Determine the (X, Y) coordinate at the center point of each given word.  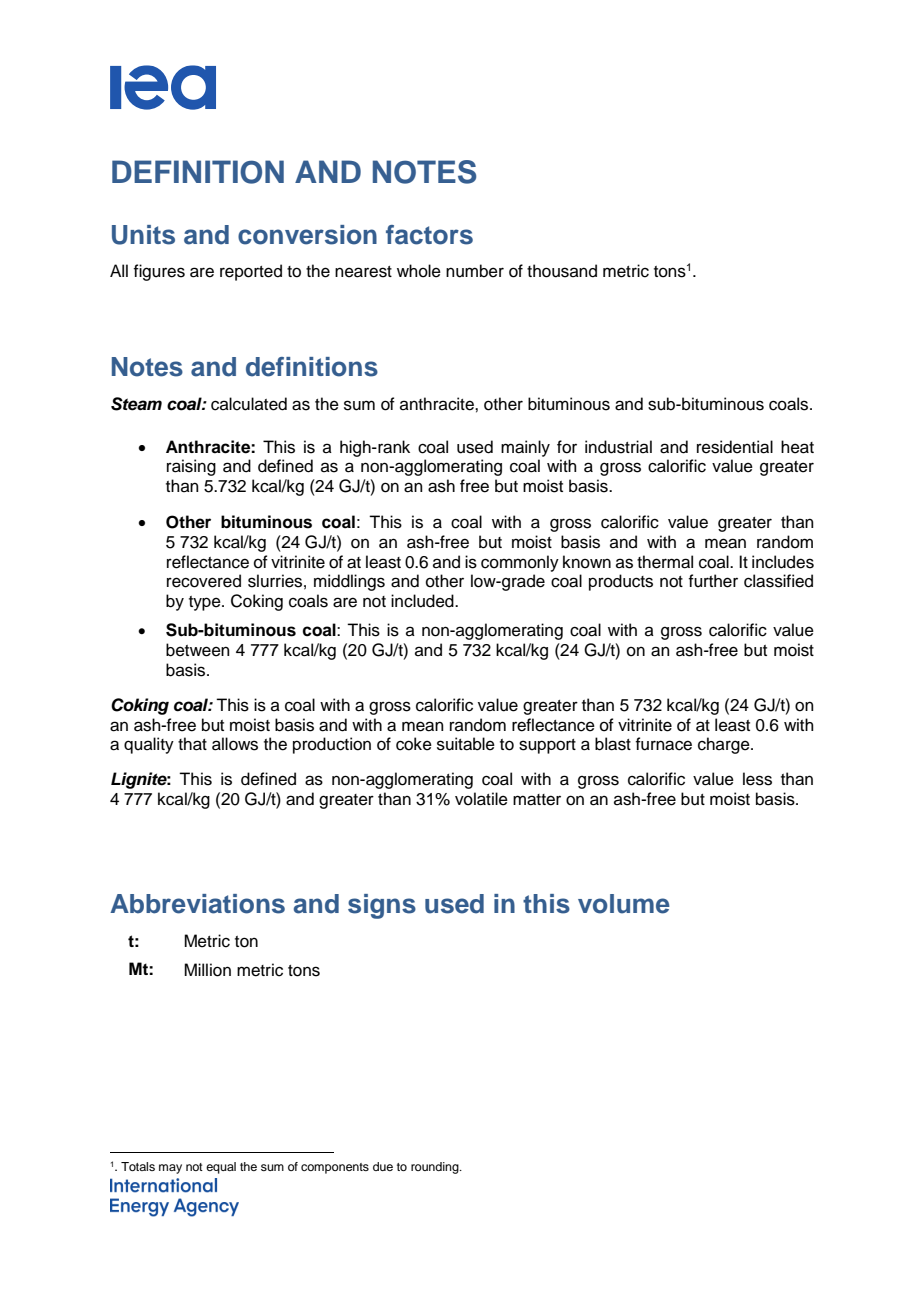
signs (382, 906)
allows (235, 744)
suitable (466, 744)
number (475, 271)
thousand (562, 271)
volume (624, 904)
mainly (525, 448)
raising (191, 467)
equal (221, 1168)
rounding (436, 1168)
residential (735, 447)
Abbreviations (197, 904)
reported (251, 272)
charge (725, 745)
